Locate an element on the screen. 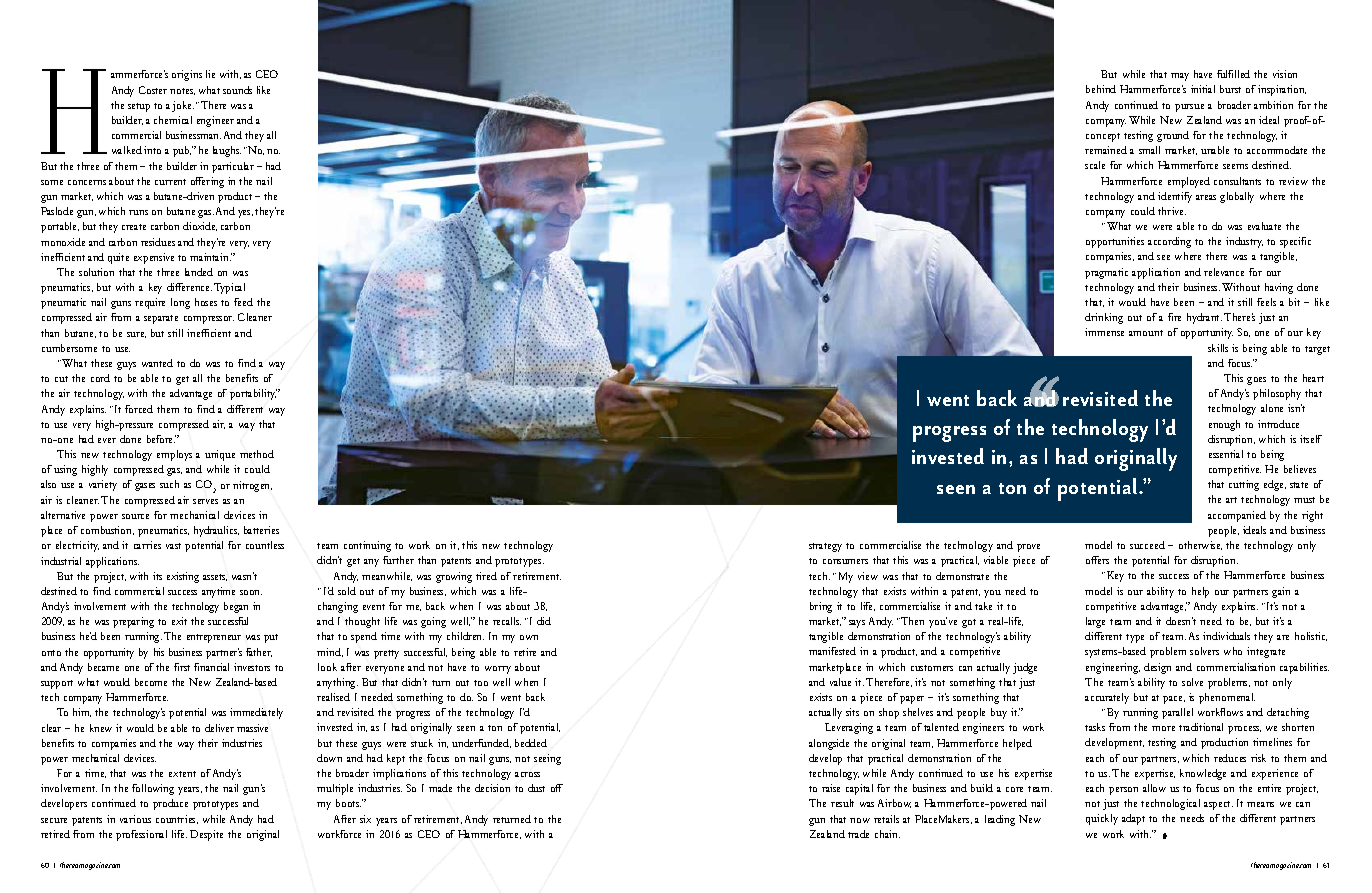  manifested is located at coordinates (832, 651).
